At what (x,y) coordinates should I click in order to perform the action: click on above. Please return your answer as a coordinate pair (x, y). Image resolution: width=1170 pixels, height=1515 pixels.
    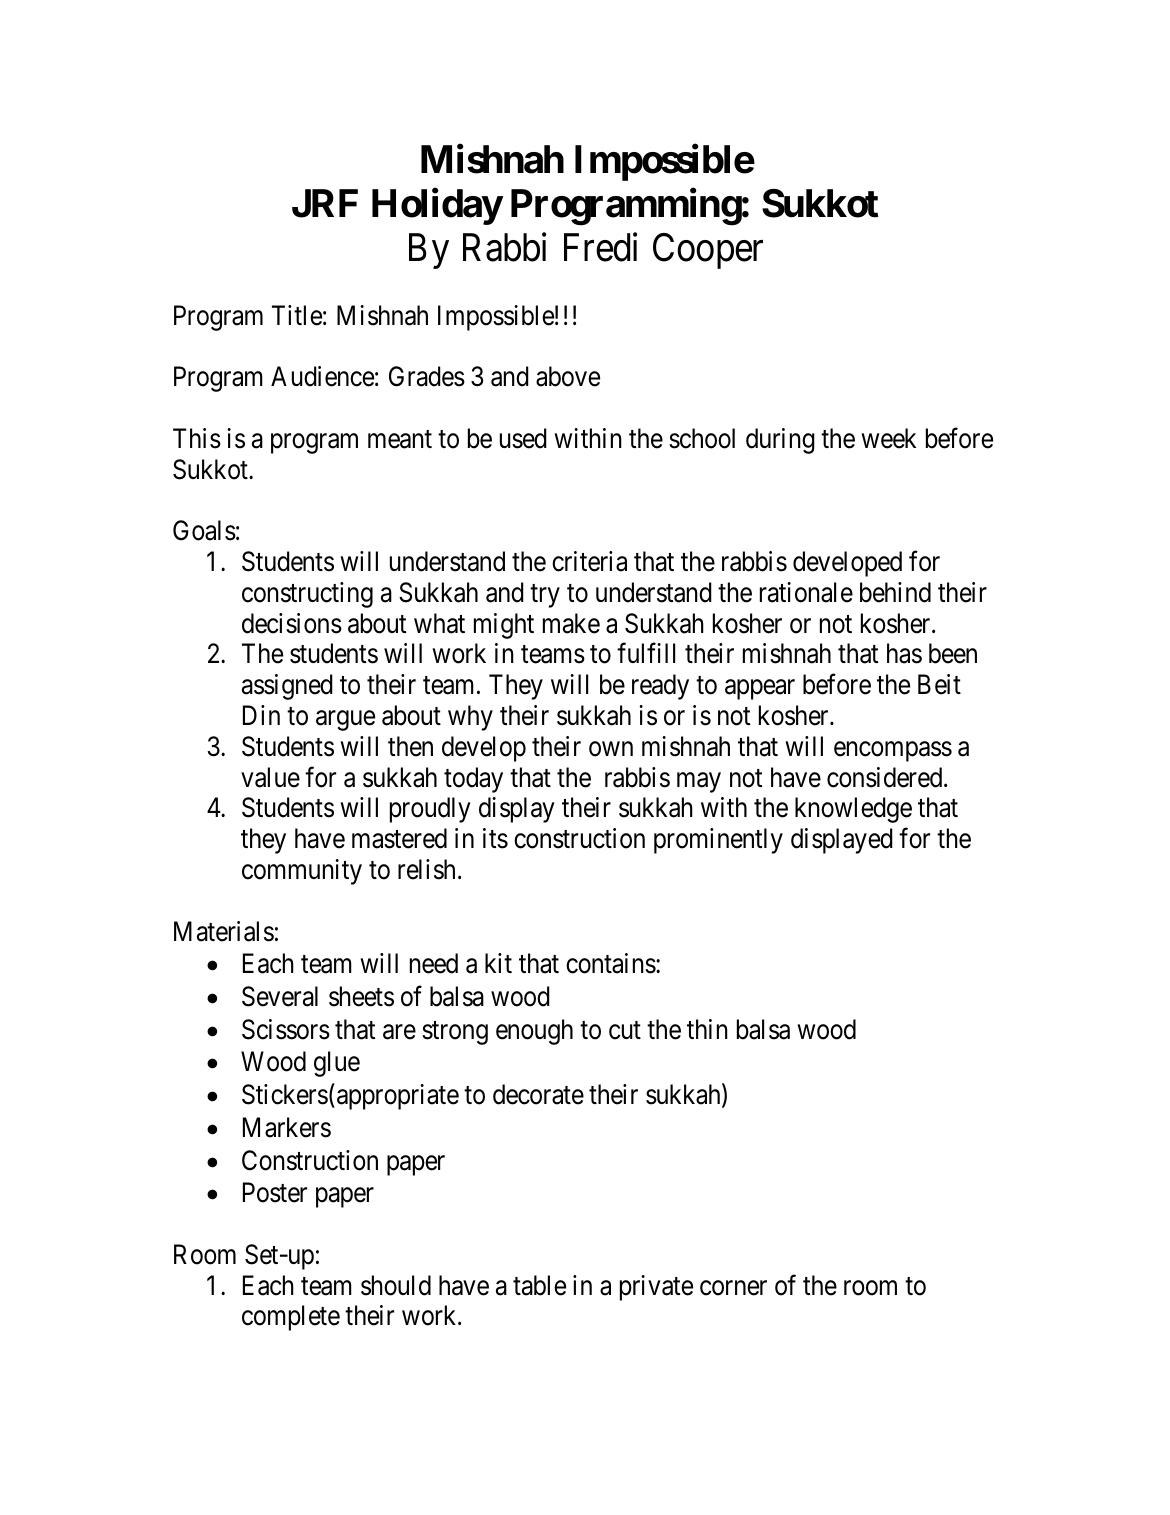
    Looking at the image, I should click on (568, 376).
